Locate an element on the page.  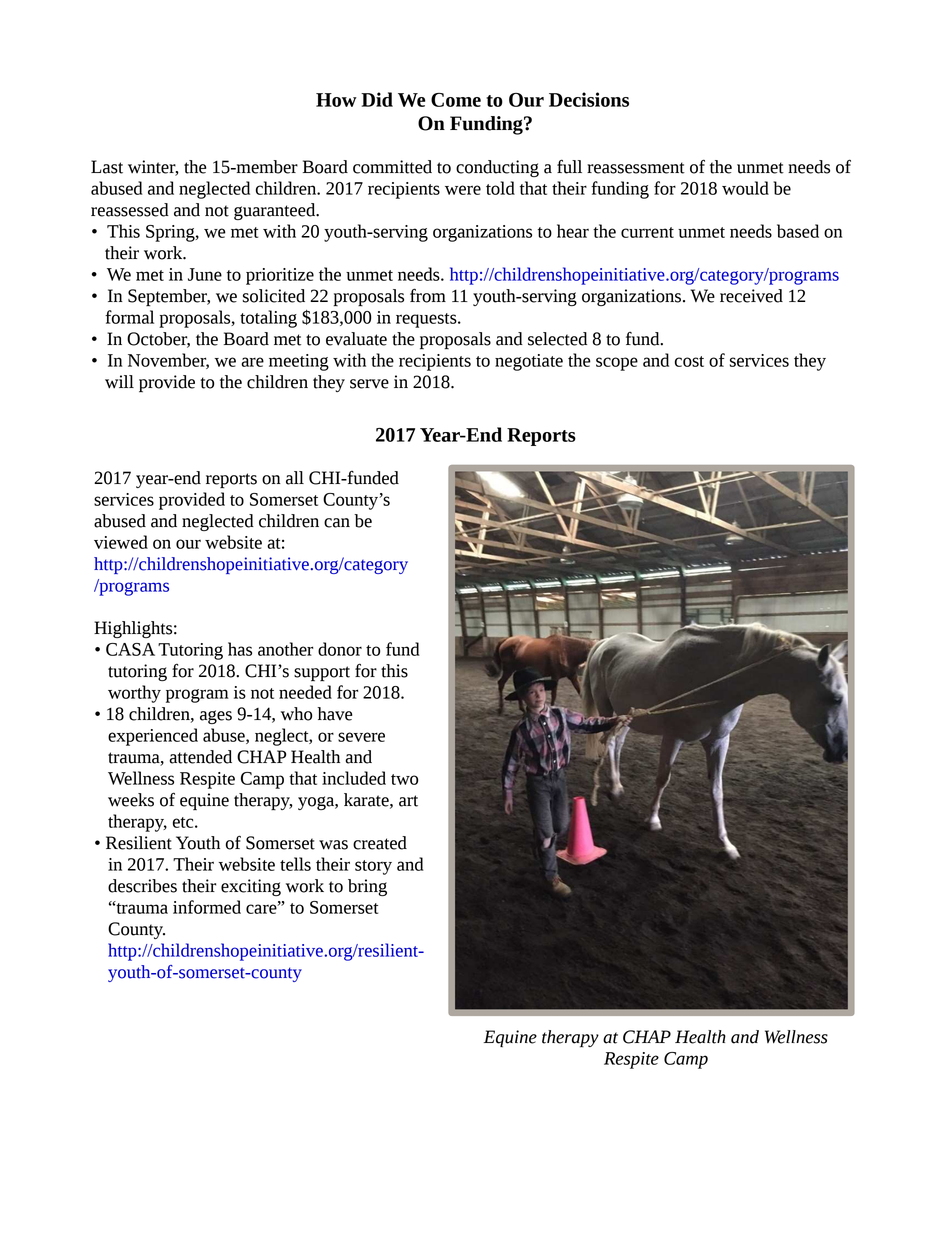
cost is located at coordinates (689, 361).
